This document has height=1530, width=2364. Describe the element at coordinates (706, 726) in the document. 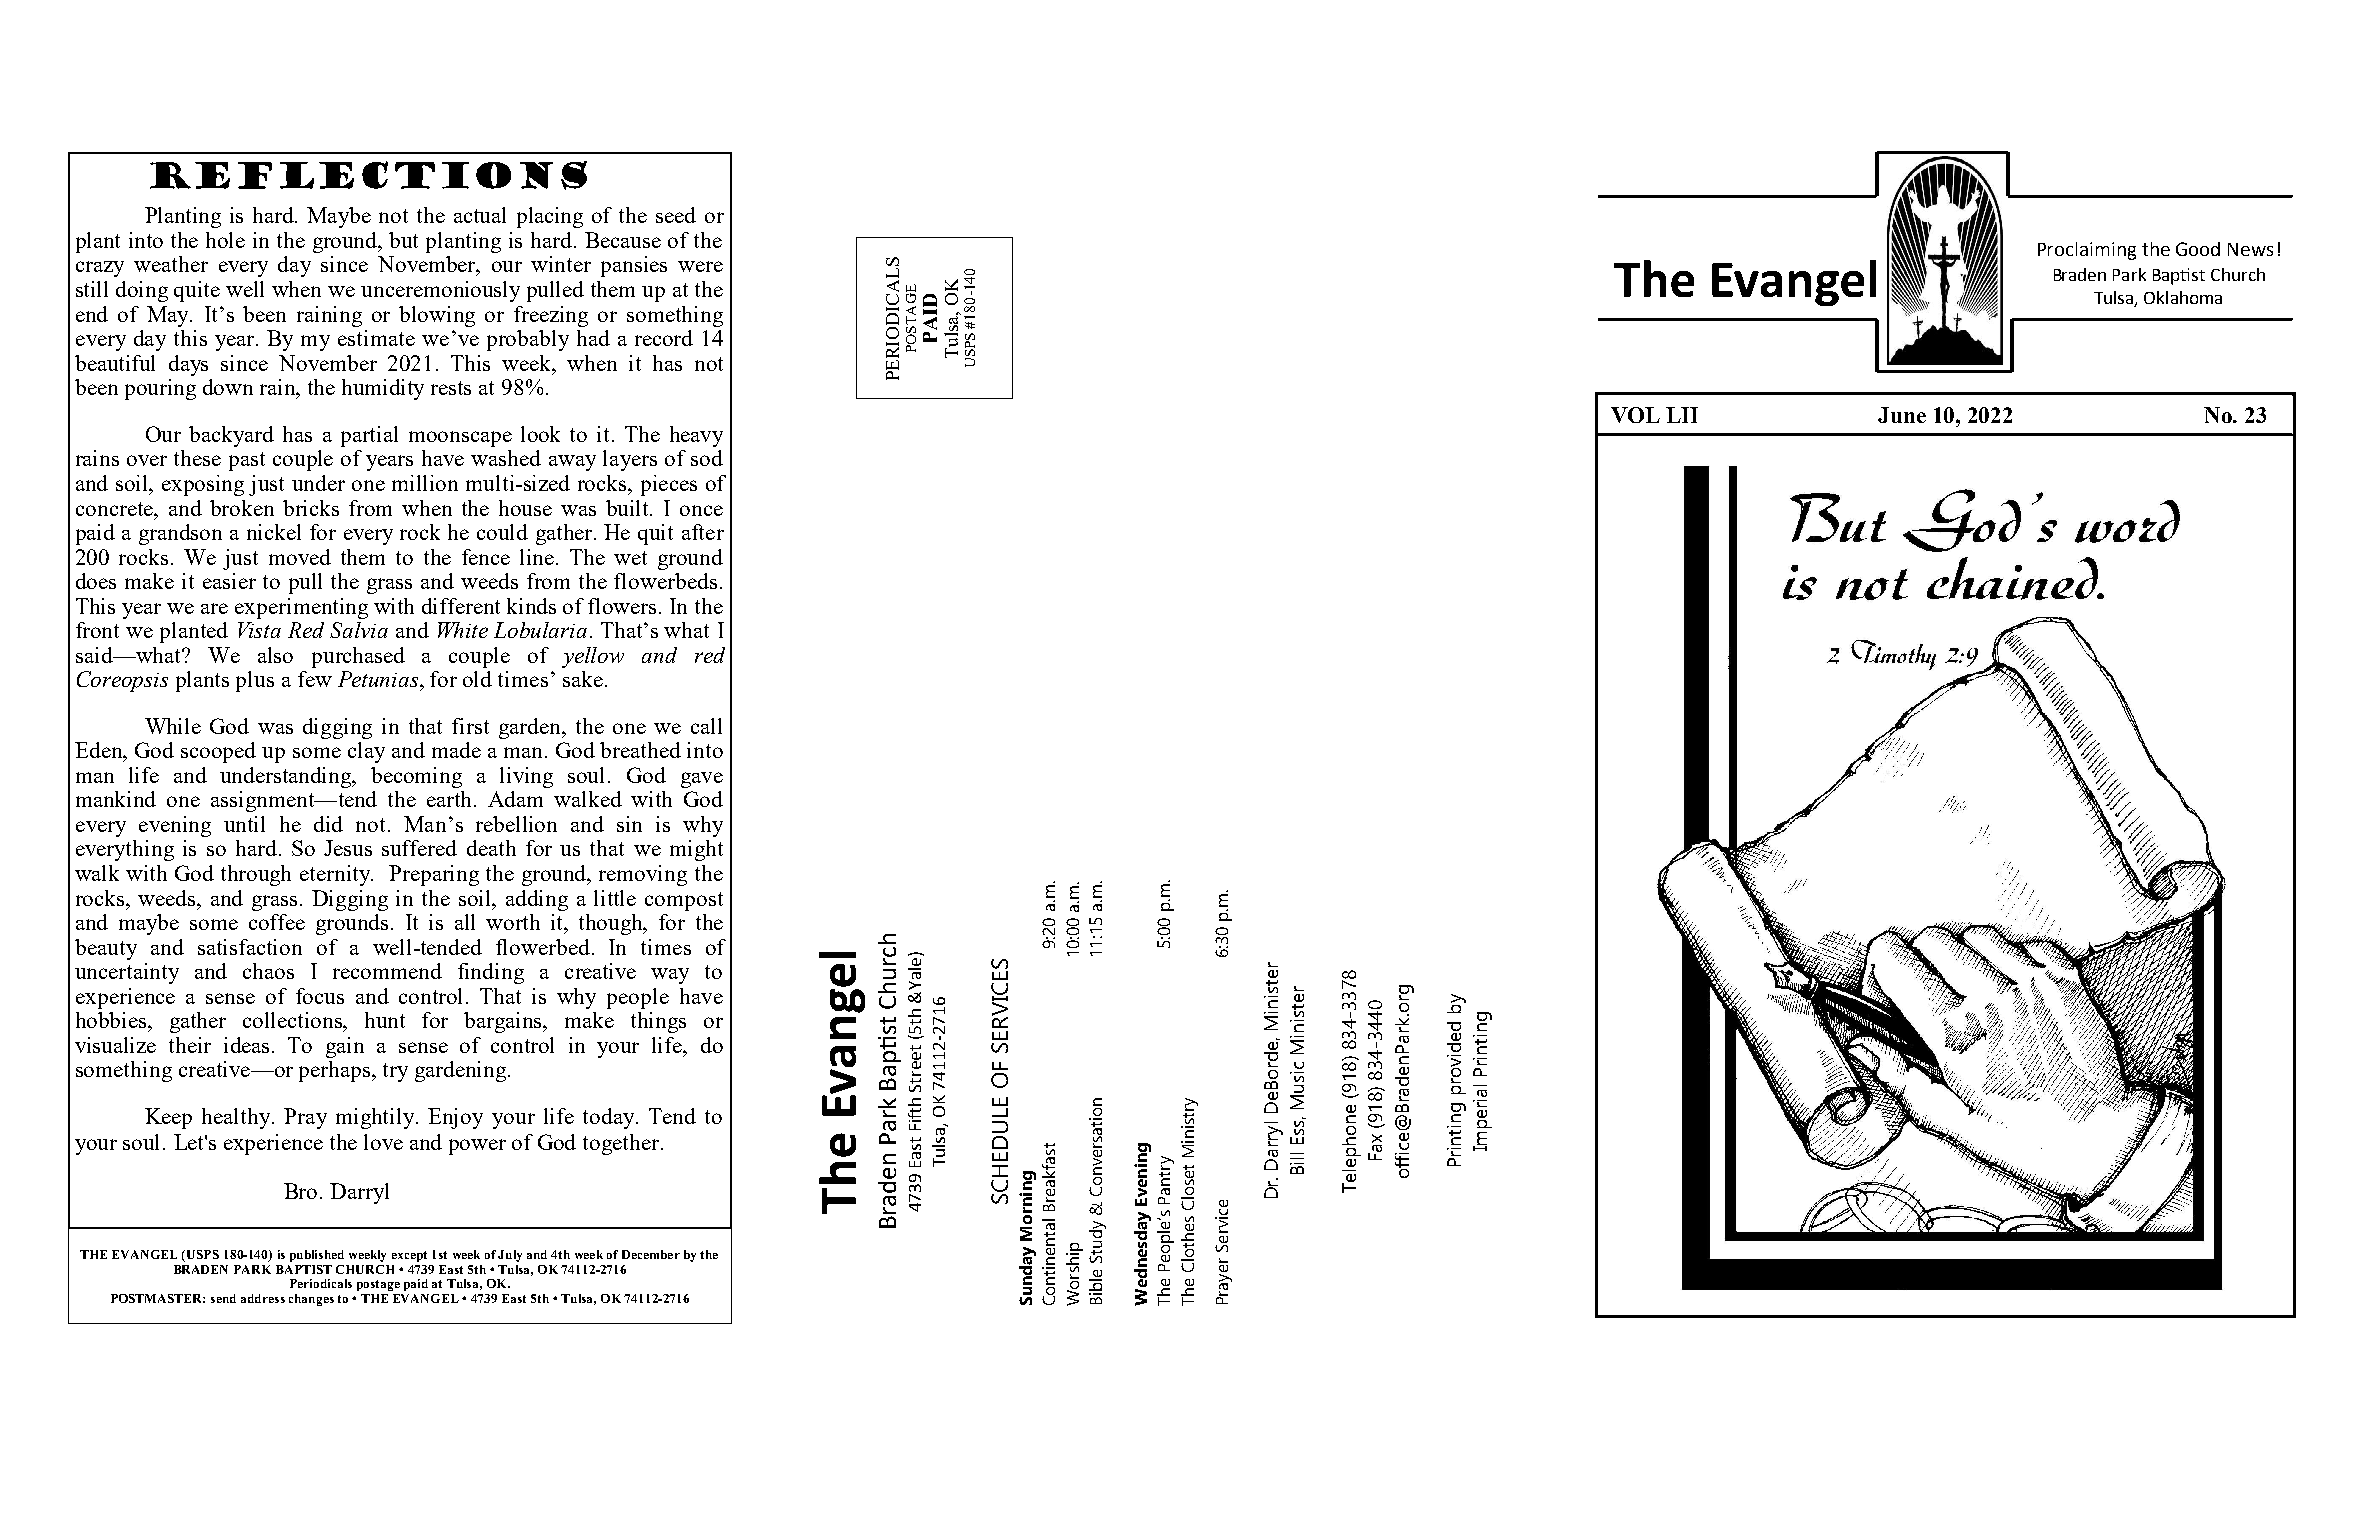

I see `call` at that location.
